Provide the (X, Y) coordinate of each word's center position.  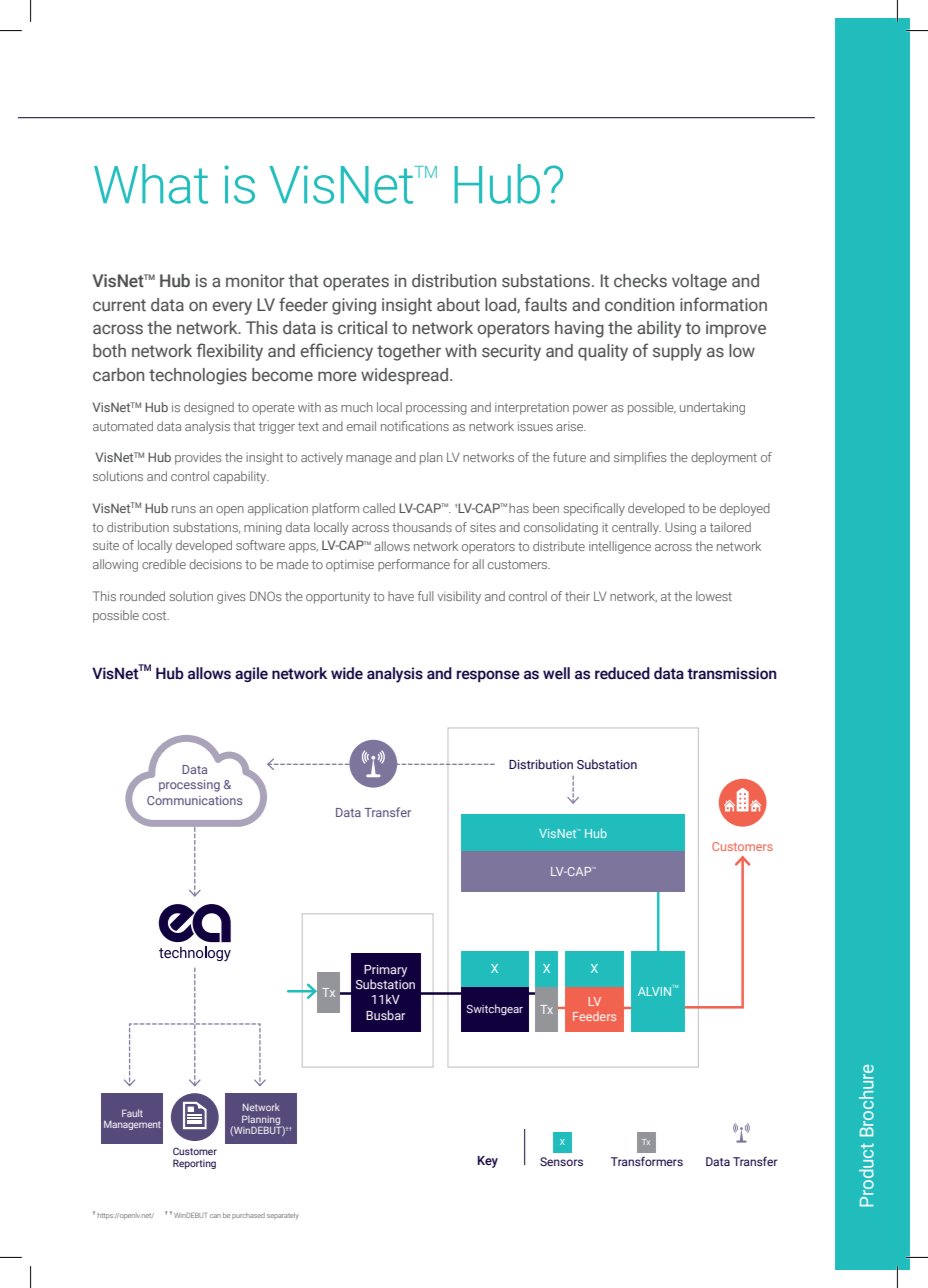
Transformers (647, 1161)
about (458, 304)
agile (251, 674)
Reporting (194, 1164)
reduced (622, 673)
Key (488, 1162)
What (151, 184)
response (488, 676)
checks (640, 280)
